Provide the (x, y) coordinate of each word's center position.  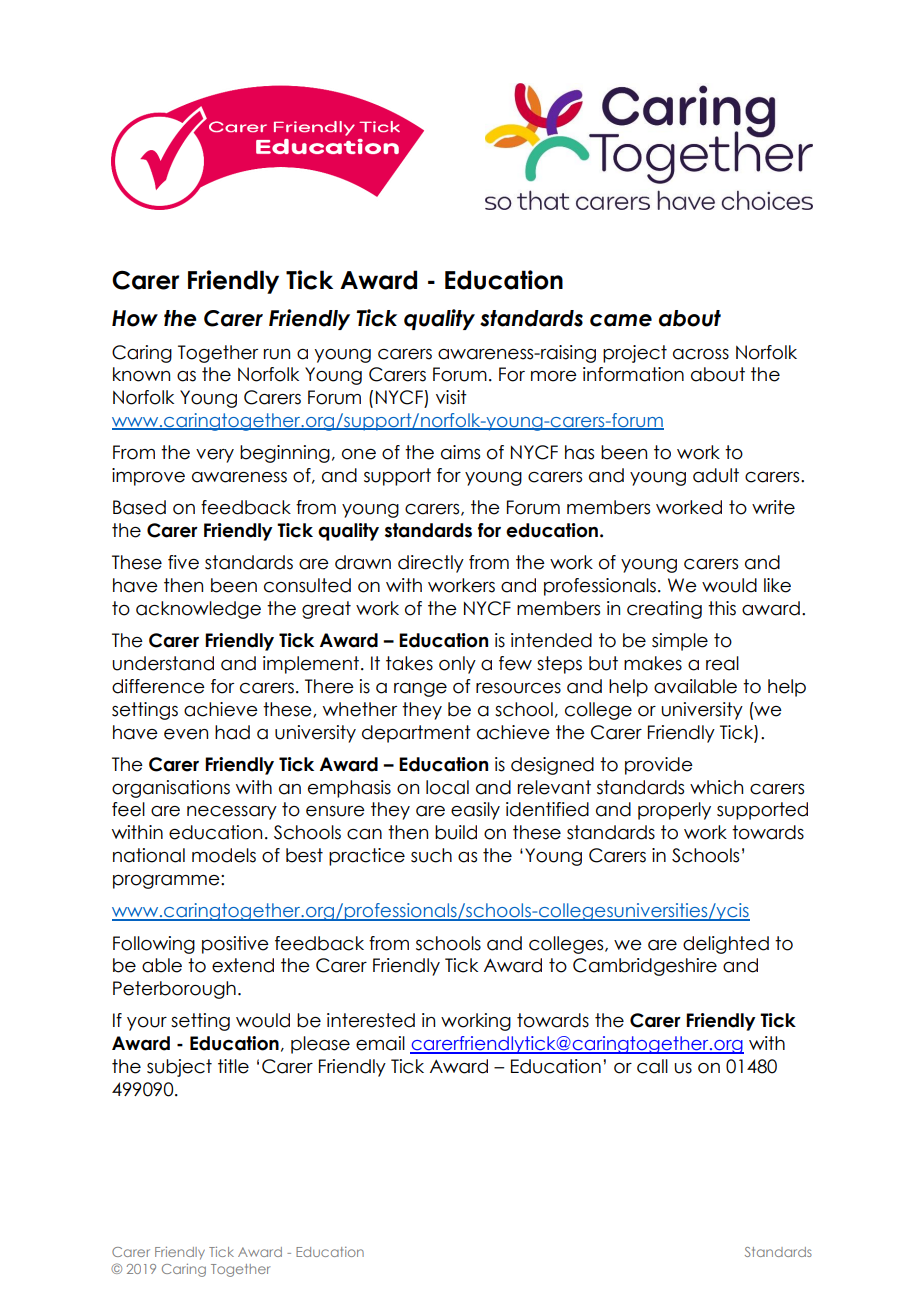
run (277, 354)
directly (431, 564)
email (380, 1043)
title (233, 1066)
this (722, 608)
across (701, 354)
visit (451, 397)
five (183, 562)
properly (674, 811)
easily (475, 811)
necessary (232, 813)
